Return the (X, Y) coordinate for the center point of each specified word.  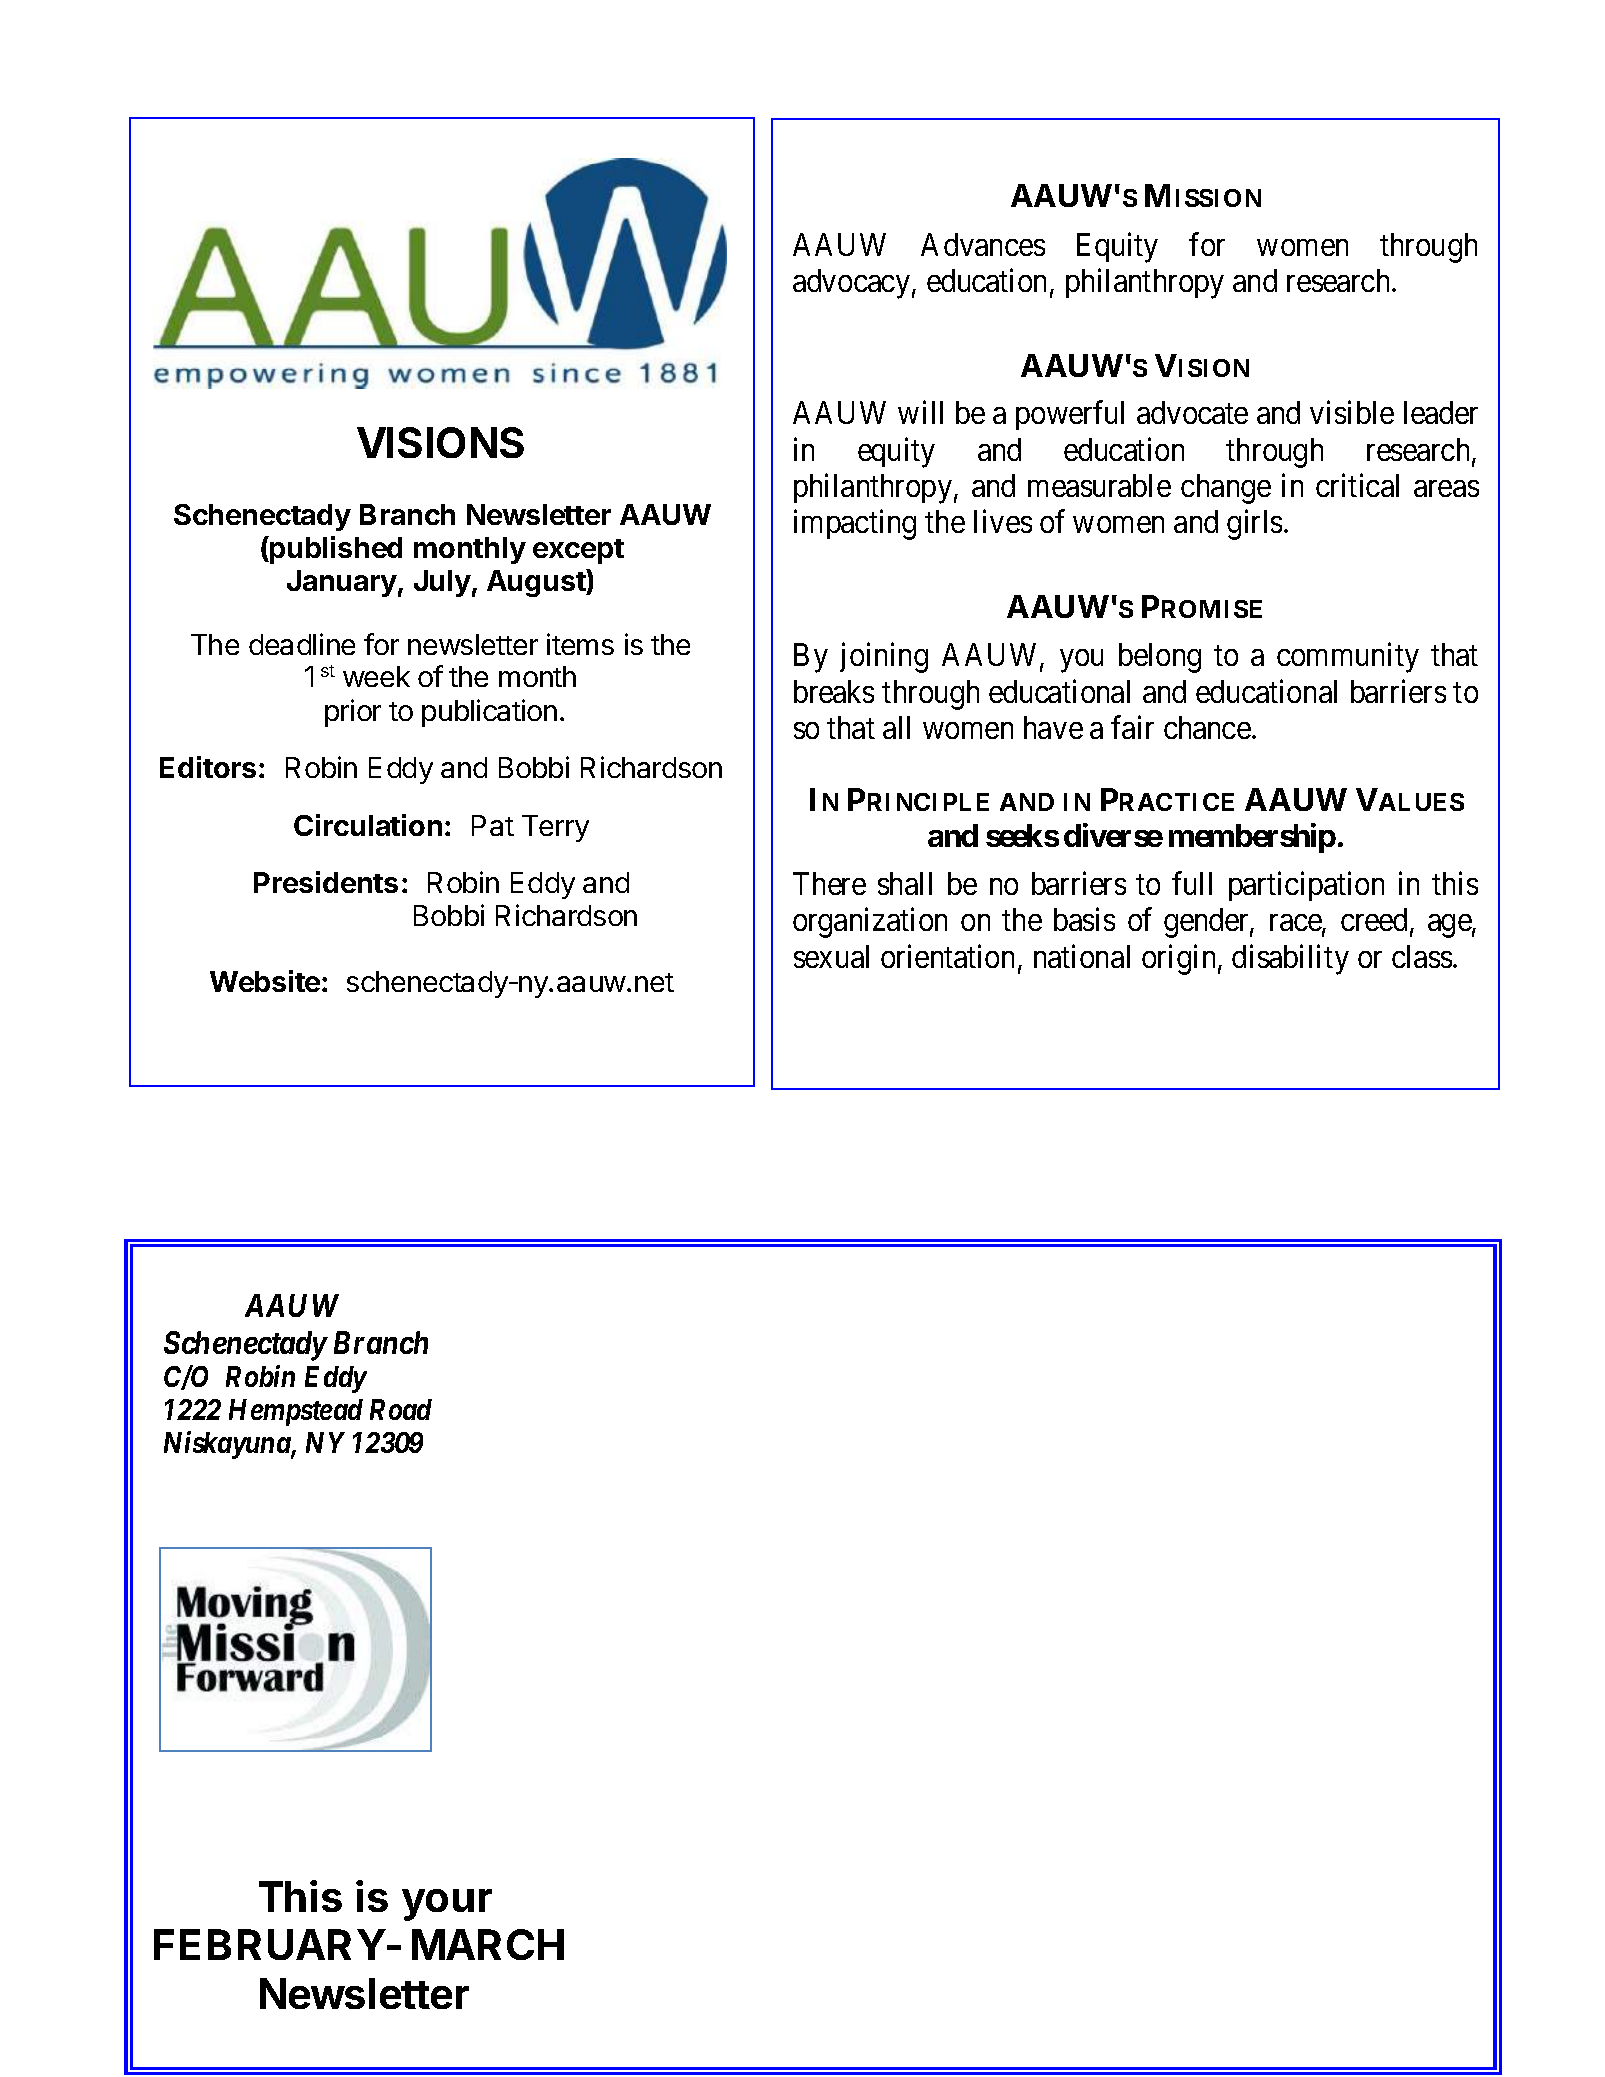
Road (401, 1409)
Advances (983, 244)
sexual (831, 956)
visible (1352, 412)
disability (1290, 959)
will (920, 412)
